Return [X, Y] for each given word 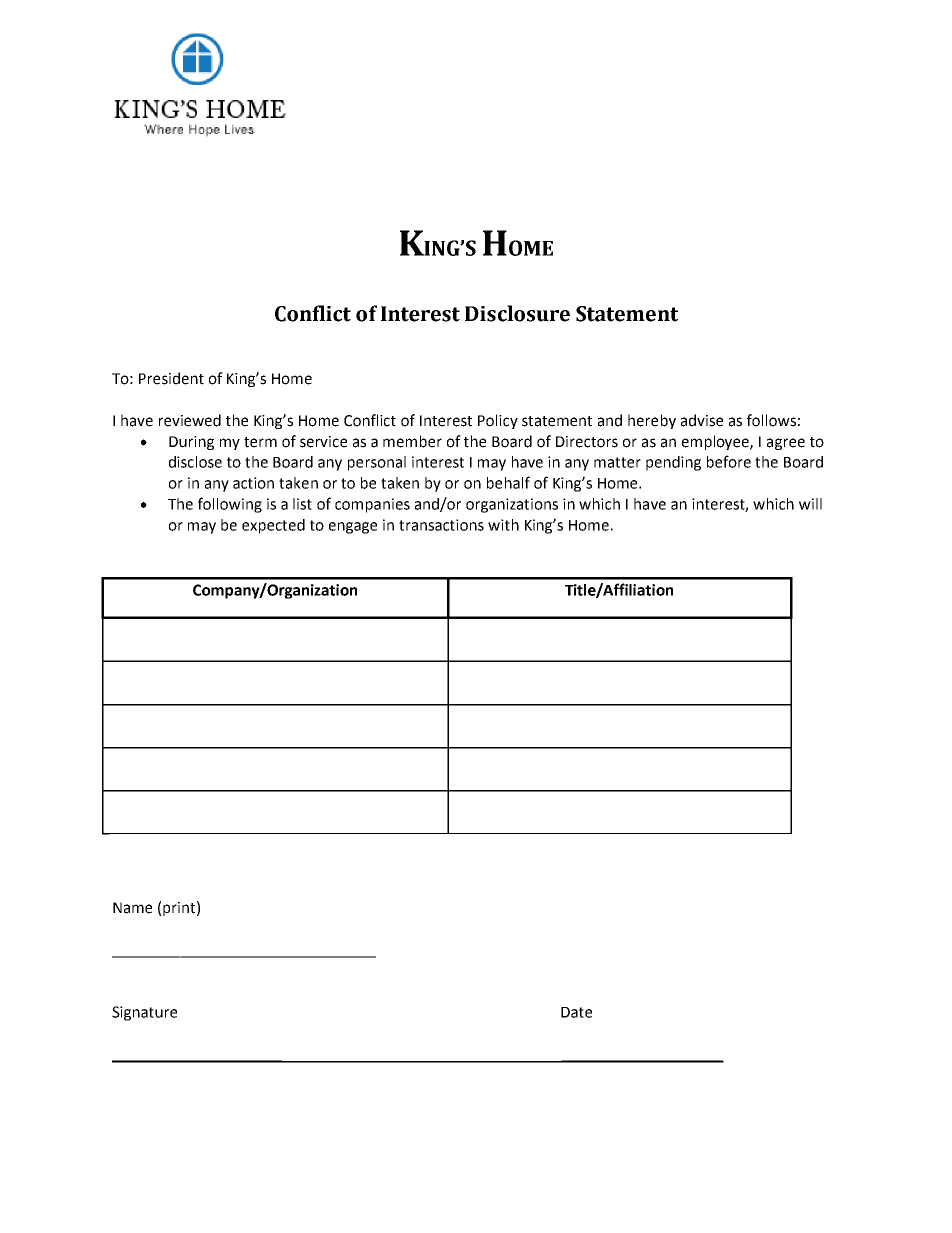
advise [702, 420]
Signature [144, 1013]
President [171, 378]
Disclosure [517, 313]
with [503, 525]
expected [273, 526]
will [810, 504]
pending [673, 463]
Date [576, 1012]
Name [132, 908]
